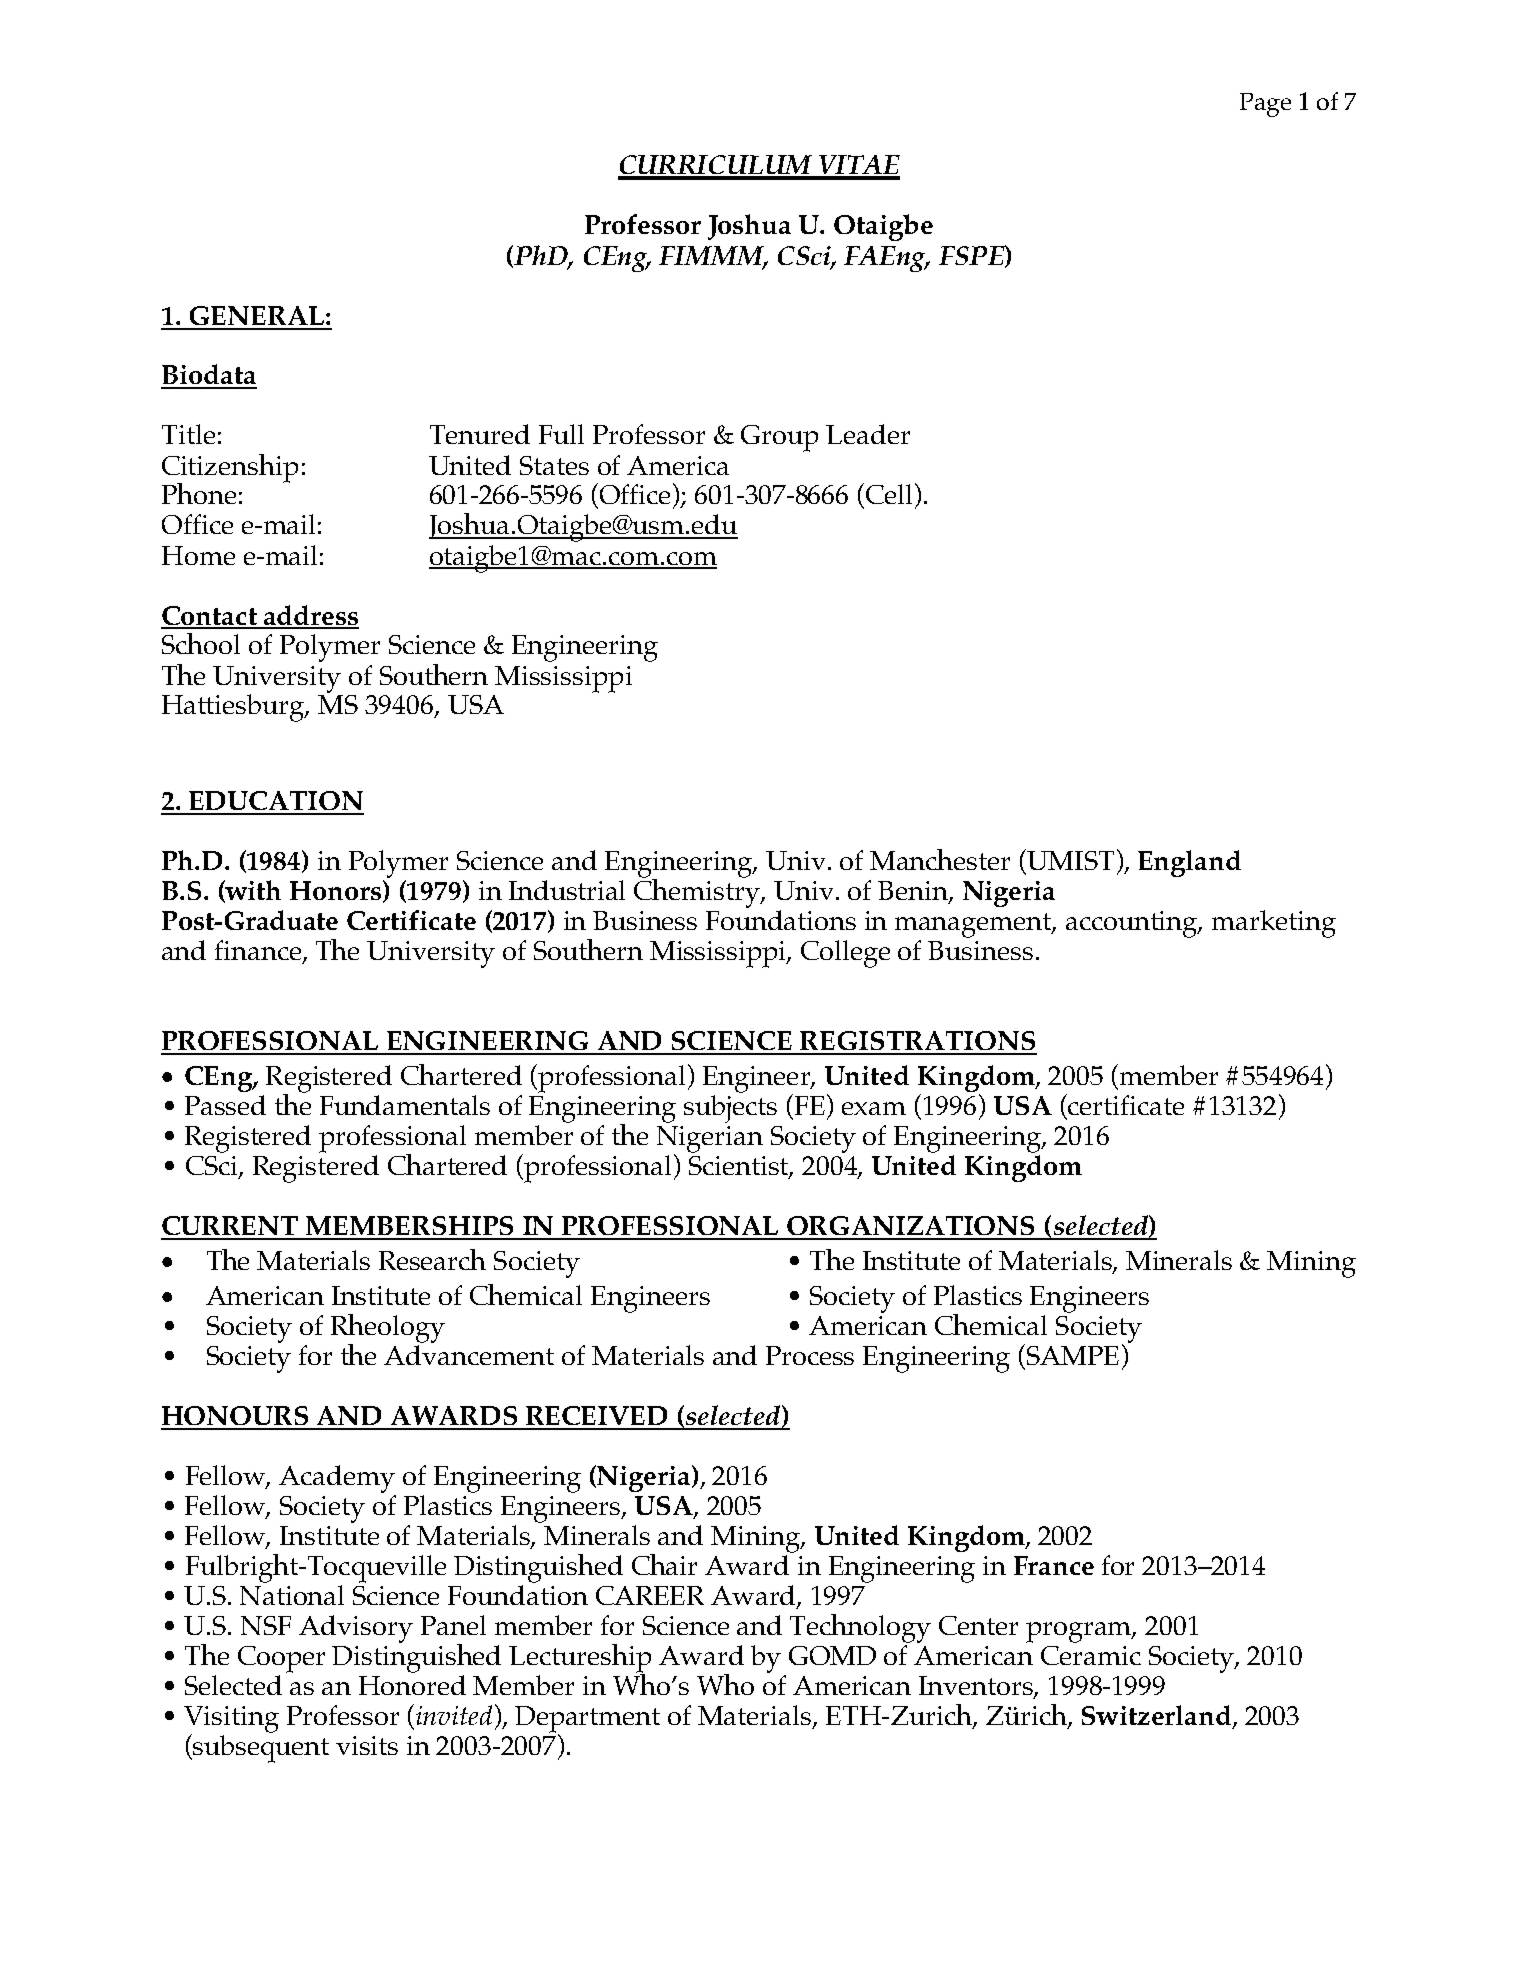 The width and height of the screenshot is (1517, 1963). I want to click on Department, so click(587, 1720).
